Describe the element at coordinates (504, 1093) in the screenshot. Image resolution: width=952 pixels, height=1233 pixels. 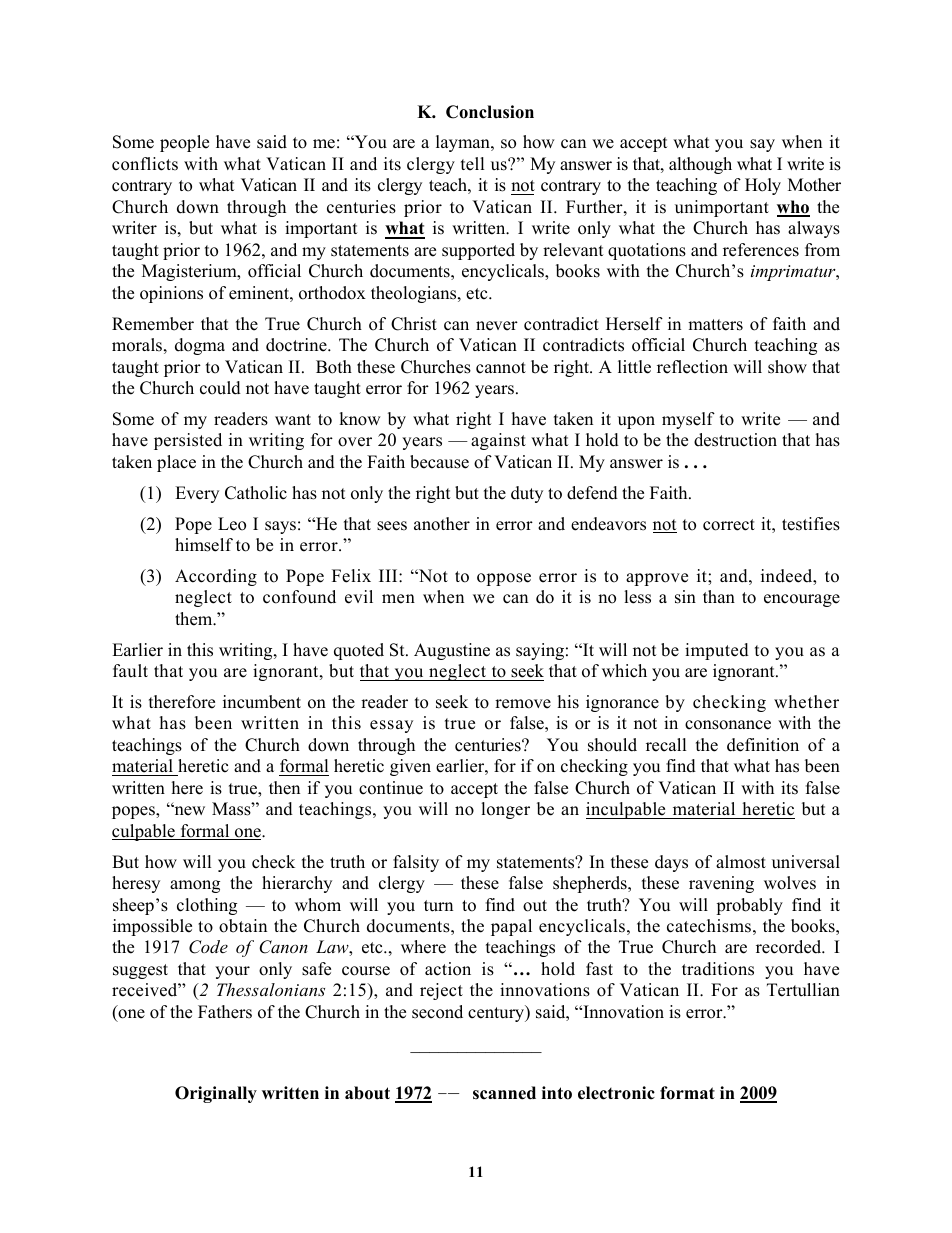
I see `scanned` at that location.
